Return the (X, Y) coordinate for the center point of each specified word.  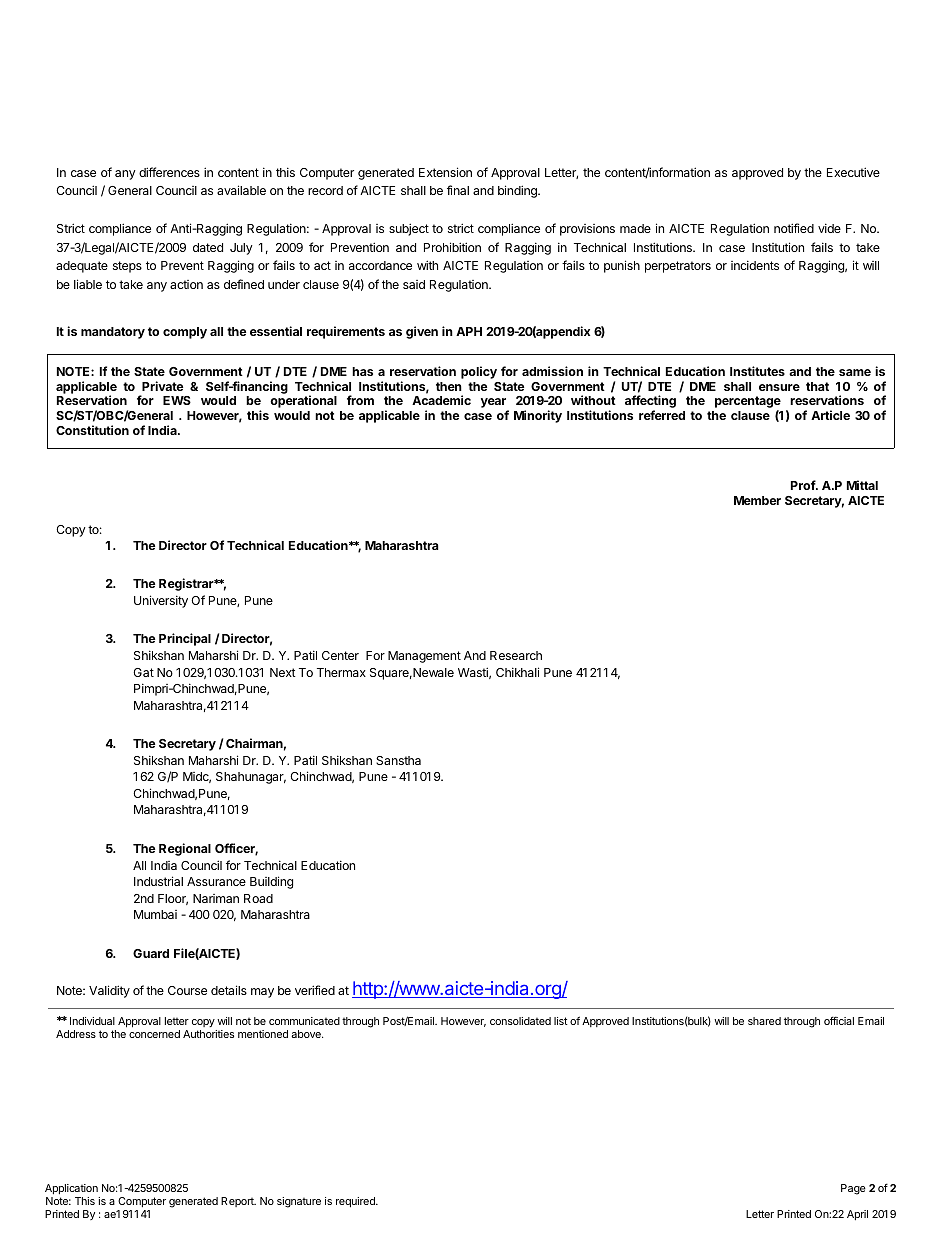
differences (169, 172)
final (458, 190)
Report (238, 1202)
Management (424, 657)
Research (516, 655)
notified (794, 228)
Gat (143, 672)
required (356, 1202)
